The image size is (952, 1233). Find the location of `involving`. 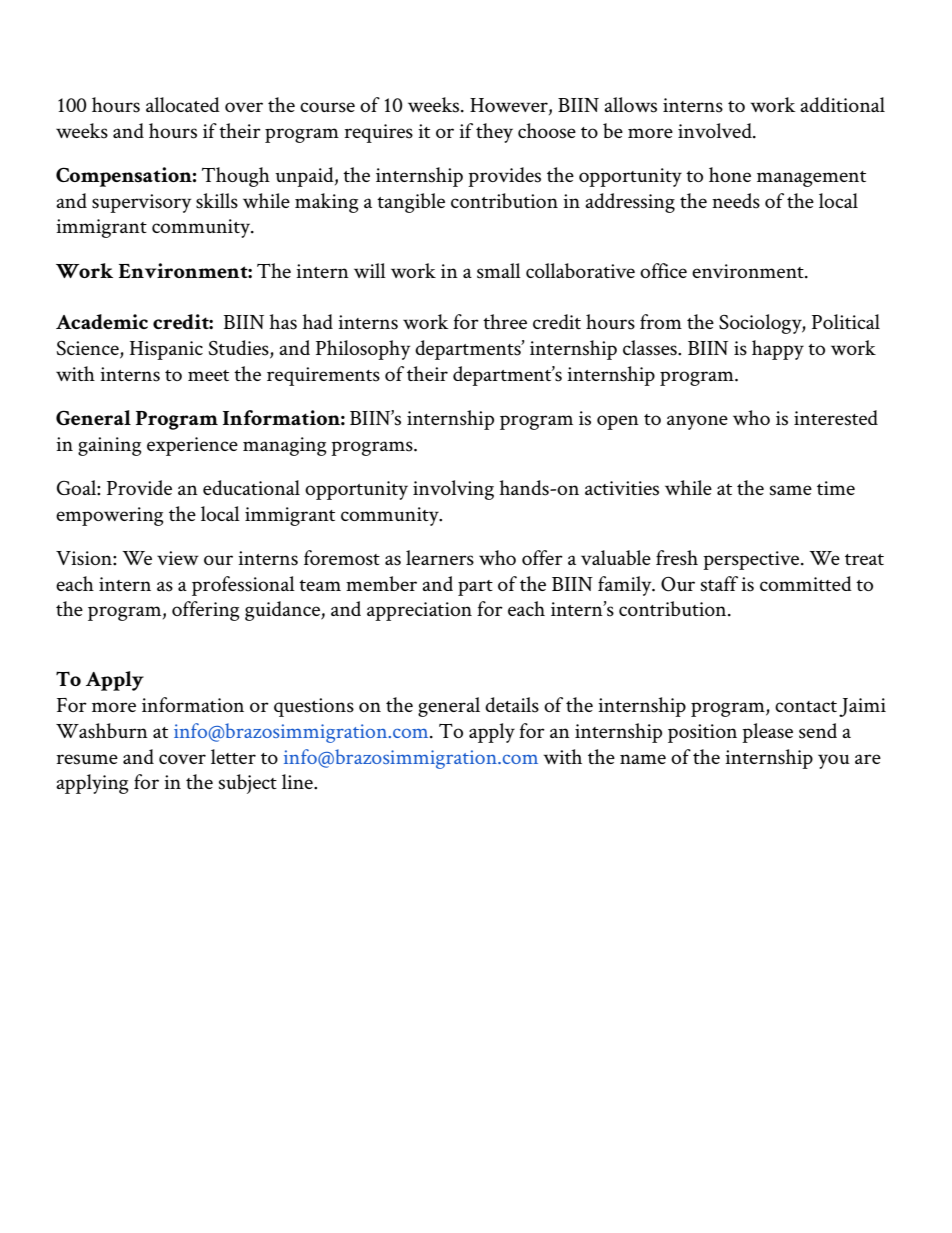

involving is located at coordinates (453, 490).
